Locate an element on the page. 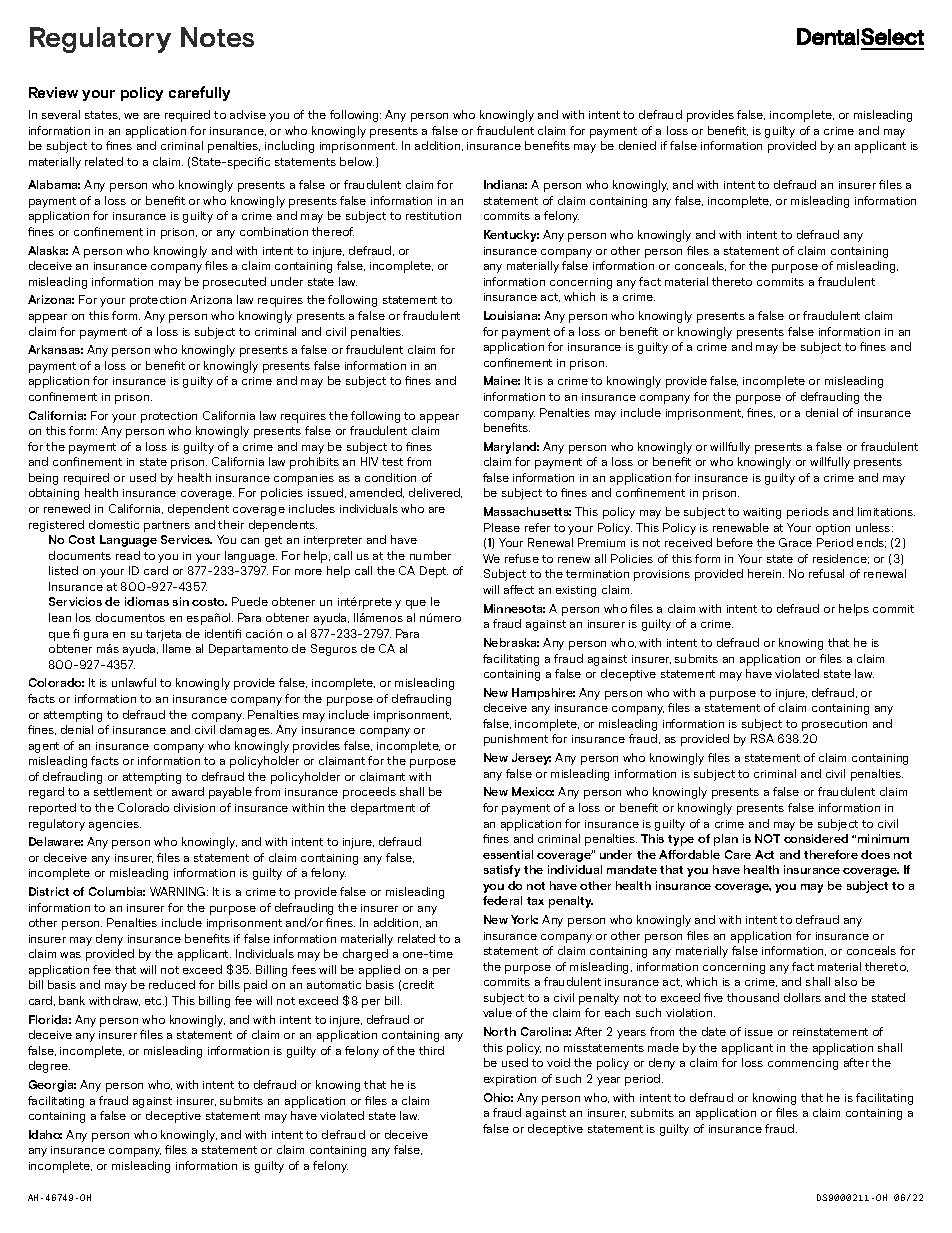 The height and width of the document is (1233, 952). waiting is located at coordinates (762, 513).
